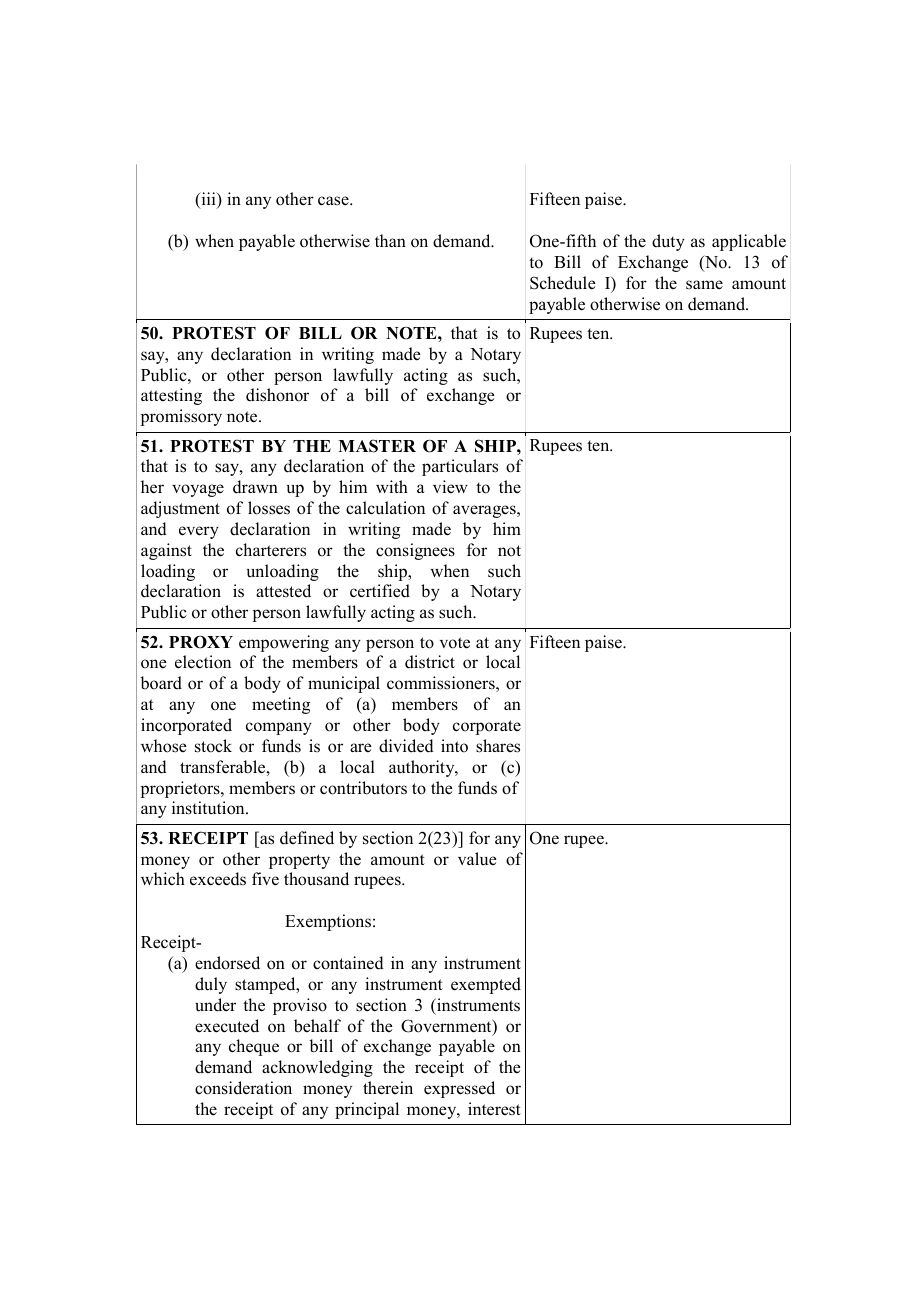  Describe the element at coordinates (459, 1089) in the screenshot. I see `expressed` at that location.
